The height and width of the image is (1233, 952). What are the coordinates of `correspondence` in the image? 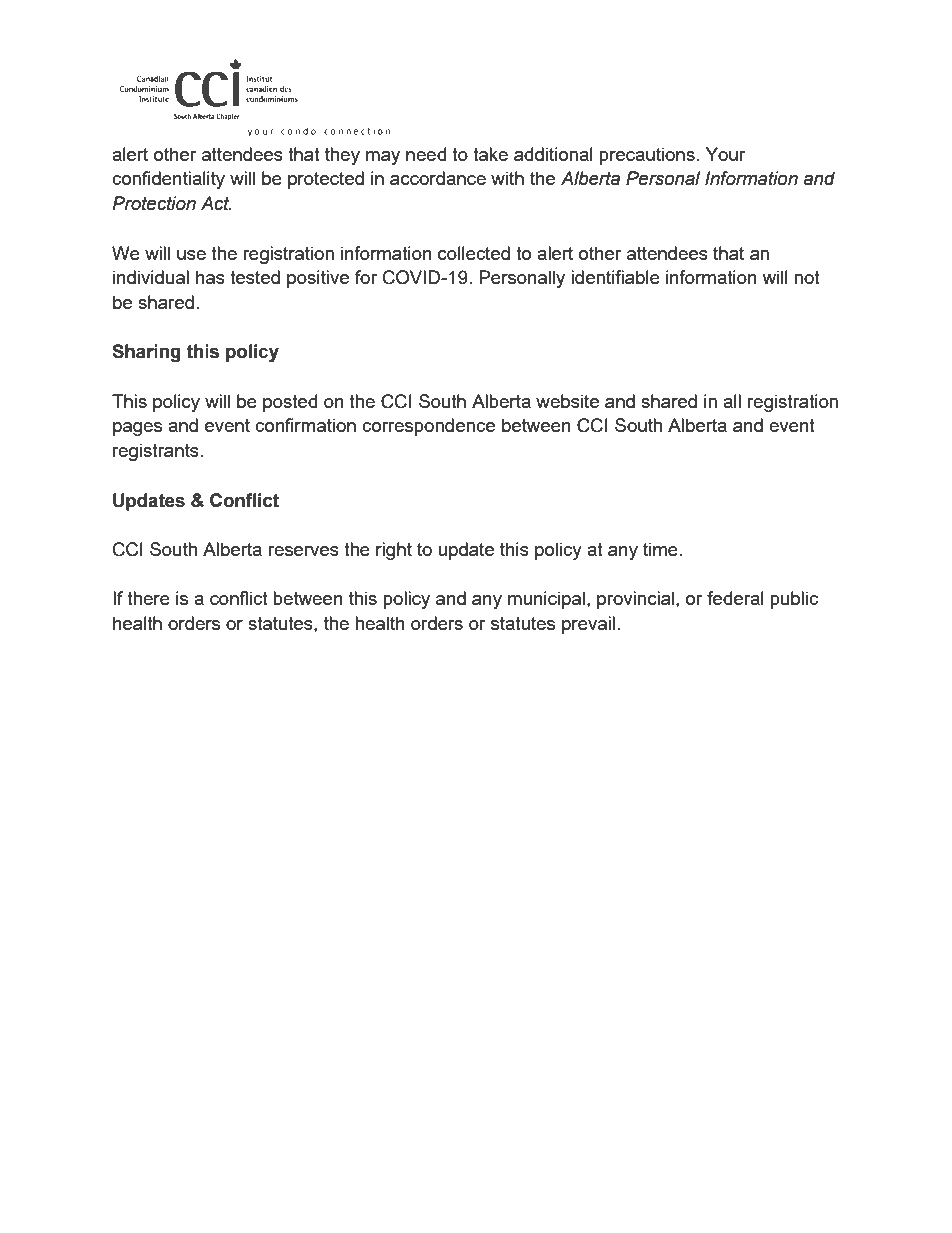 It's located at (428, 427).
